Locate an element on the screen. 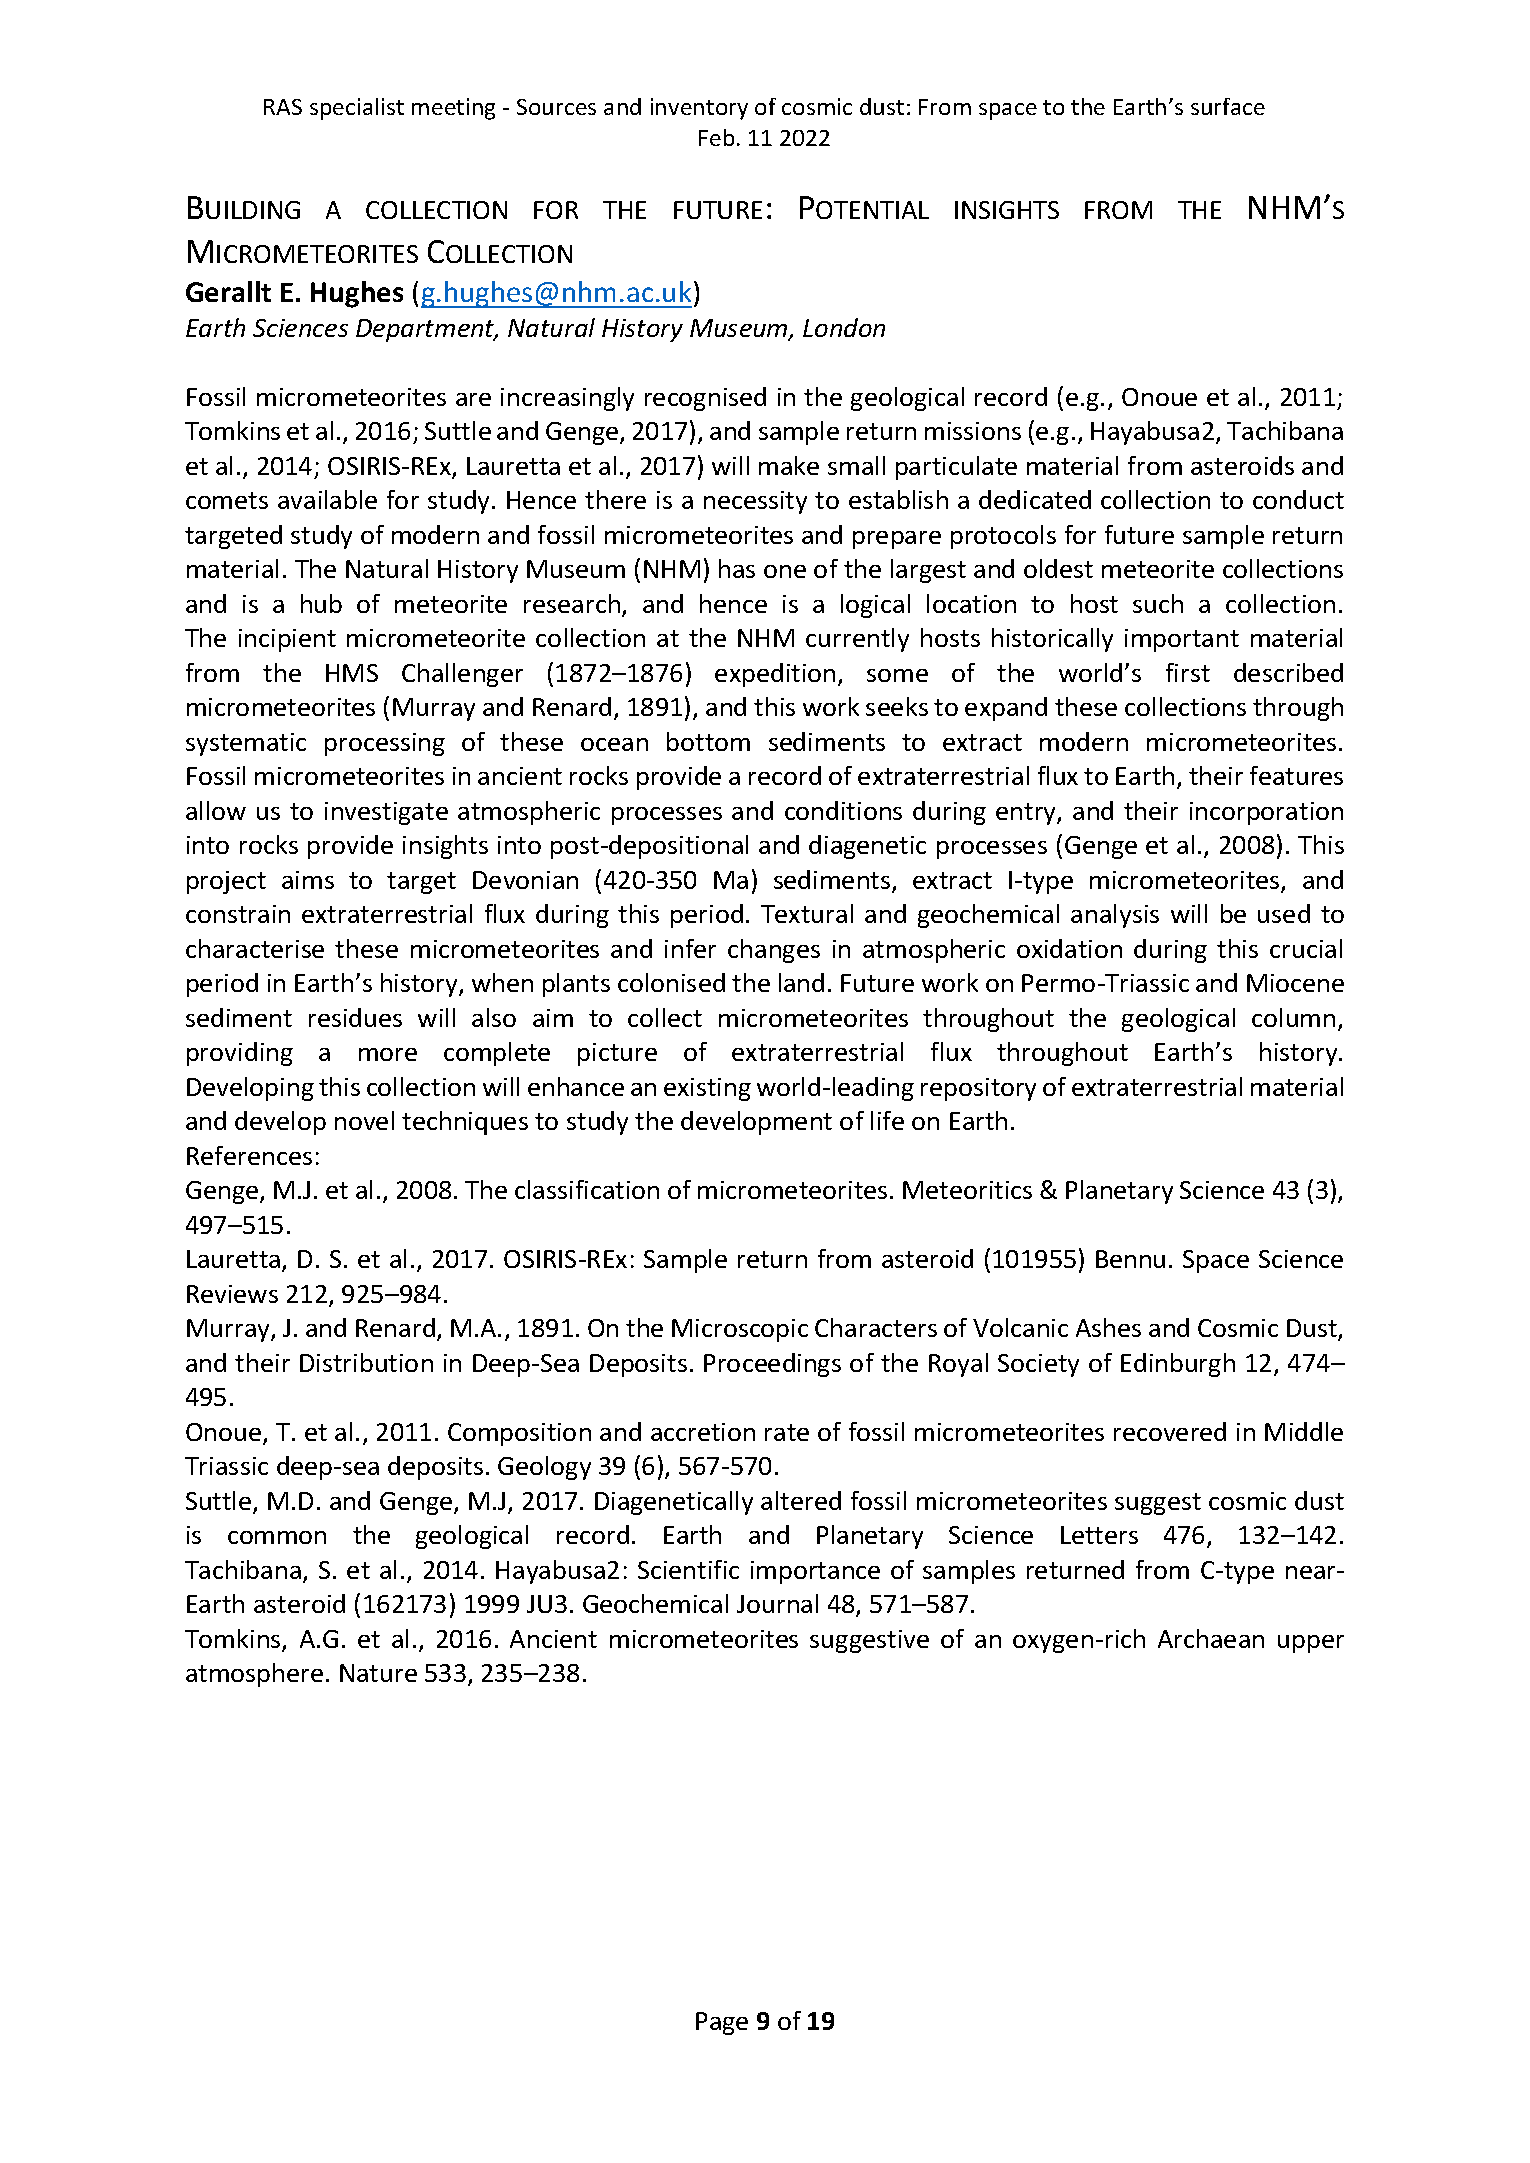  Nature is located at coordinates (378, 1673).
